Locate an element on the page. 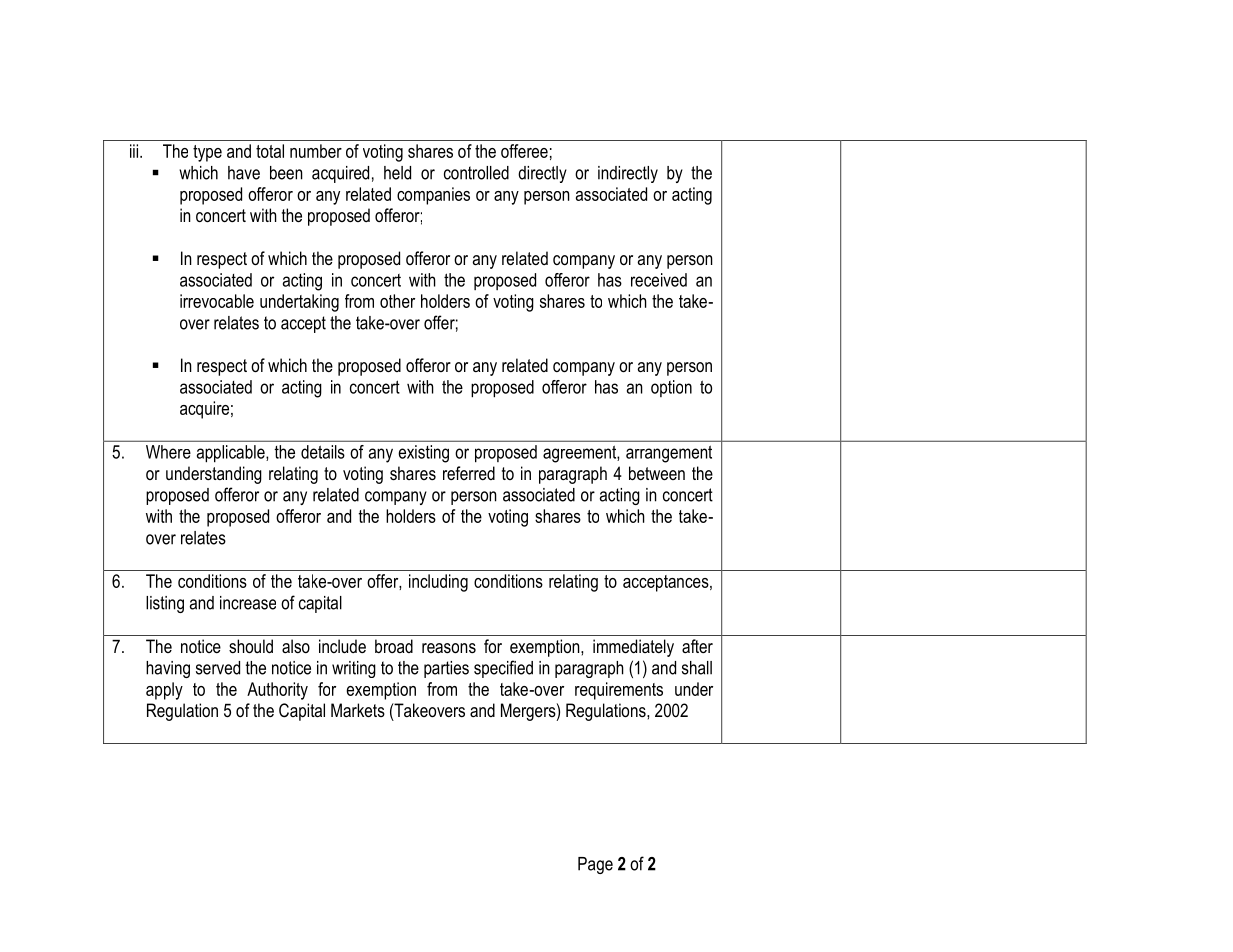 The image size is (1233, 952). requirements is located at coordinates (619, 691).
